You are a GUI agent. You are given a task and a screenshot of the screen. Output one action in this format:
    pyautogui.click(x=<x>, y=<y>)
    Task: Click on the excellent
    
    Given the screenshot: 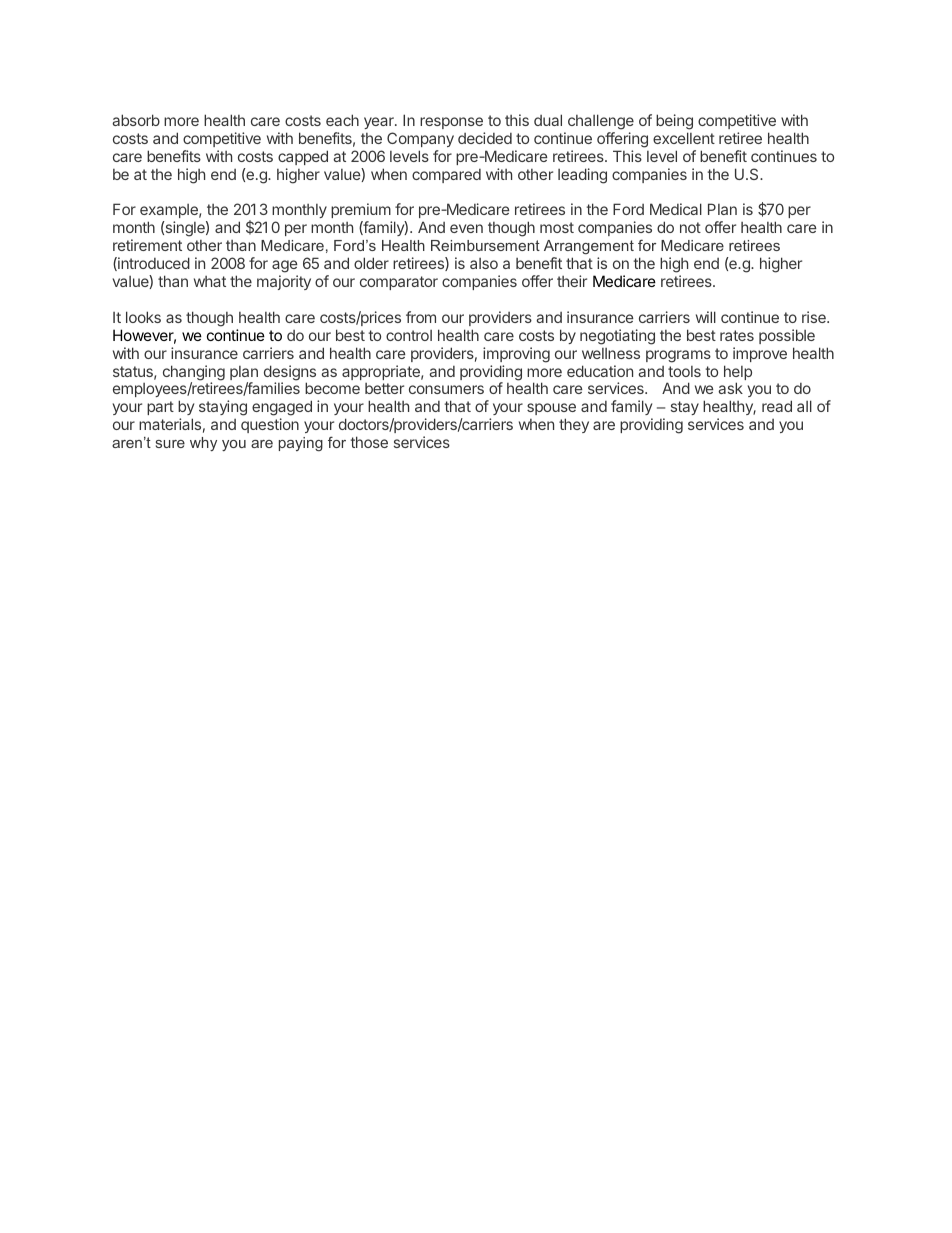 What is the action you would take?
    pyautogui.click(x=684, y=138)
